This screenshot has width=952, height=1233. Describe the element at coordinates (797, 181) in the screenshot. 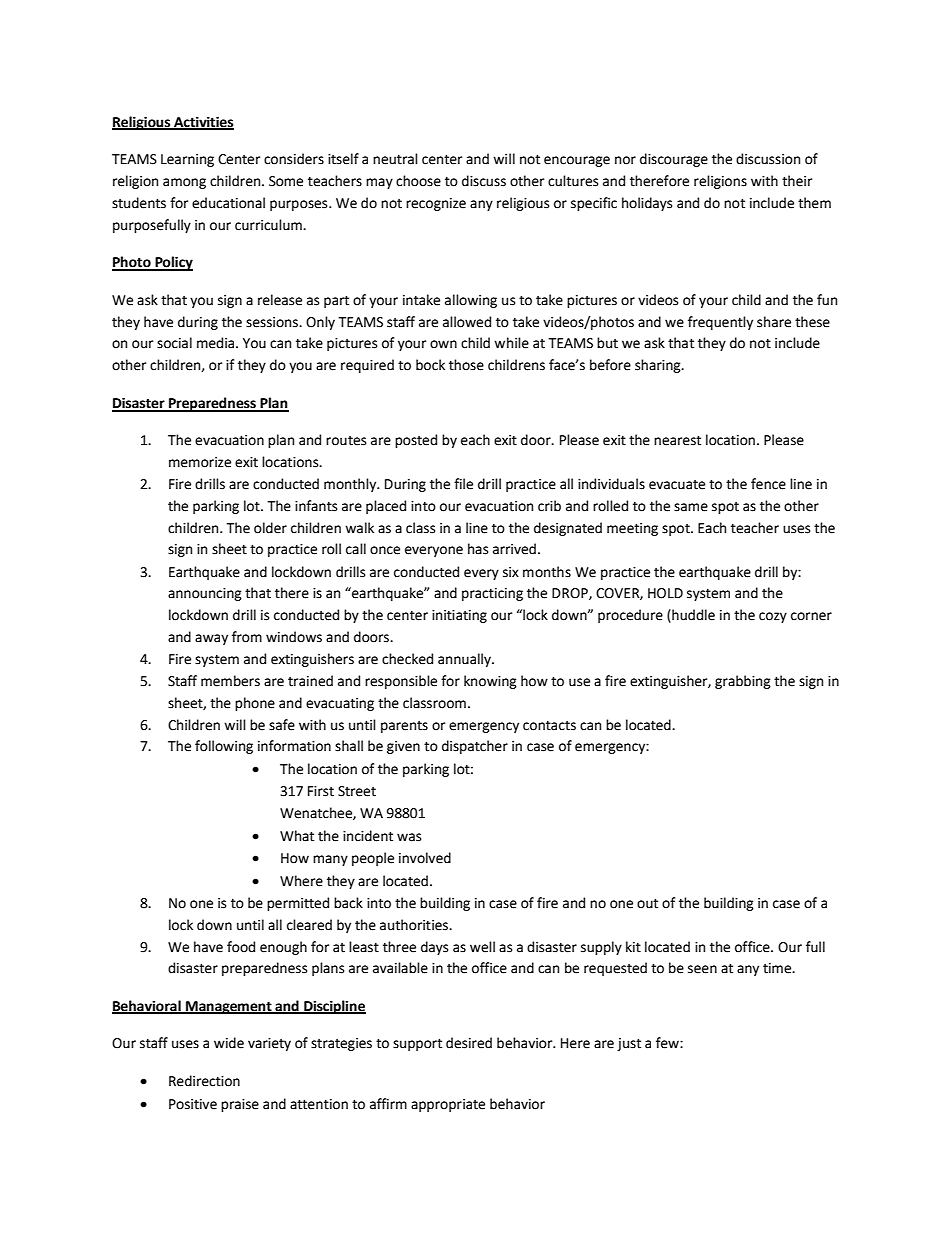

I see `their` at that location.
